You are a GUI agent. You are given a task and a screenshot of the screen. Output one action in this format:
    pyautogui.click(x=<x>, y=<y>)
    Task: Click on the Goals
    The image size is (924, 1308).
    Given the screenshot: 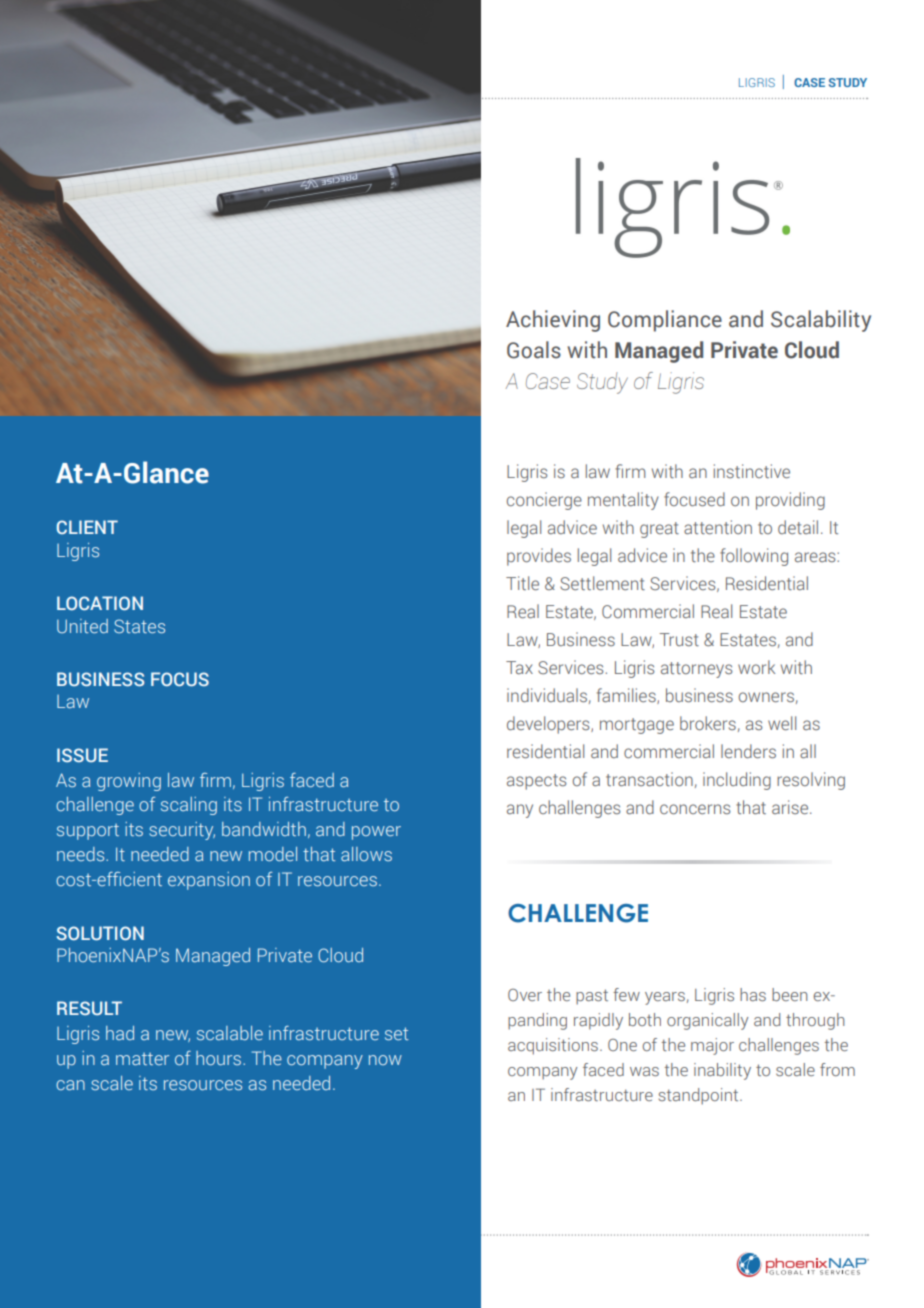 What is the action you would take?
    pyautogui.click(x=534, y=350)
